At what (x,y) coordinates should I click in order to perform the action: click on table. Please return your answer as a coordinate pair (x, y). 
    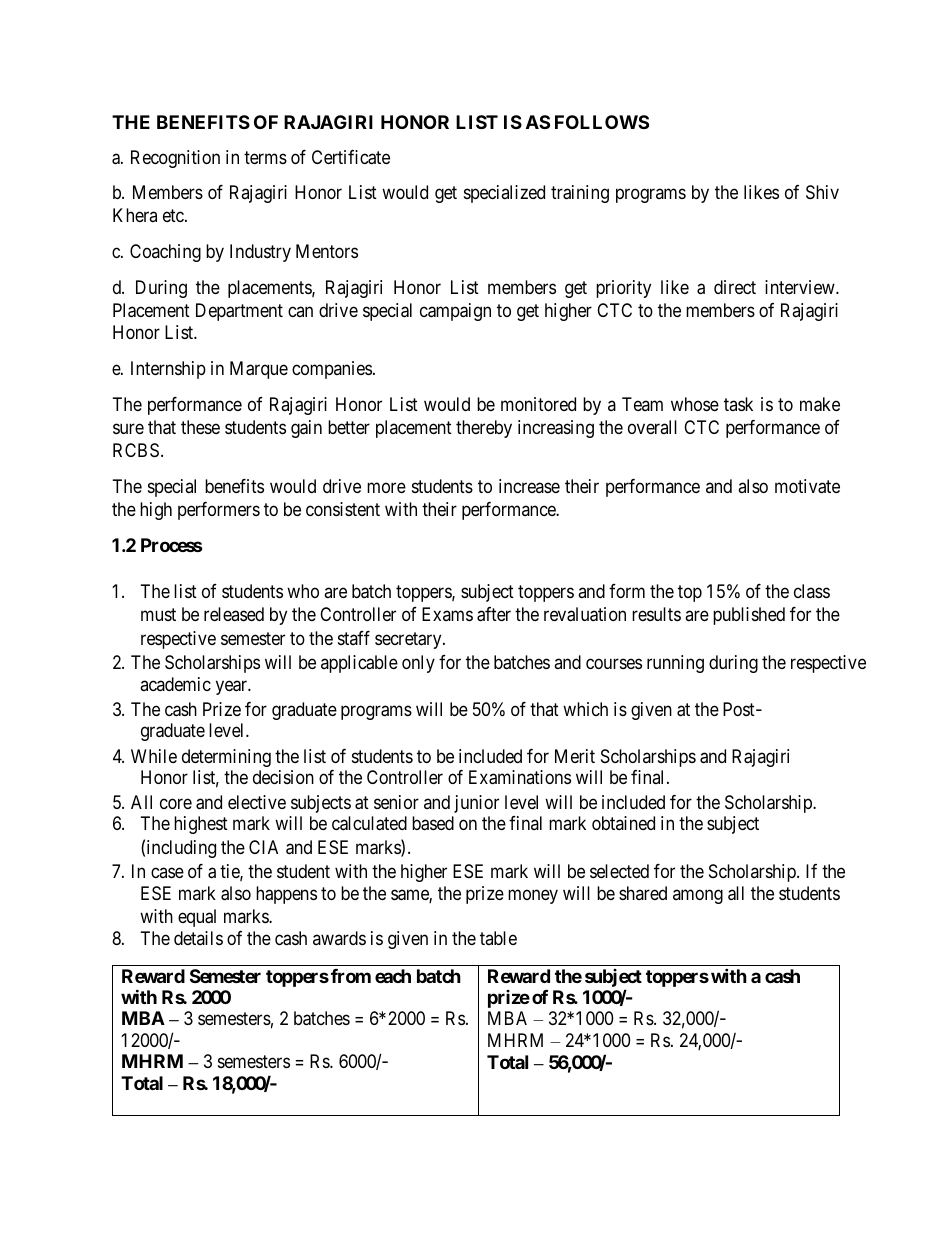
    Looking at the image, I should click on (498, 938).
